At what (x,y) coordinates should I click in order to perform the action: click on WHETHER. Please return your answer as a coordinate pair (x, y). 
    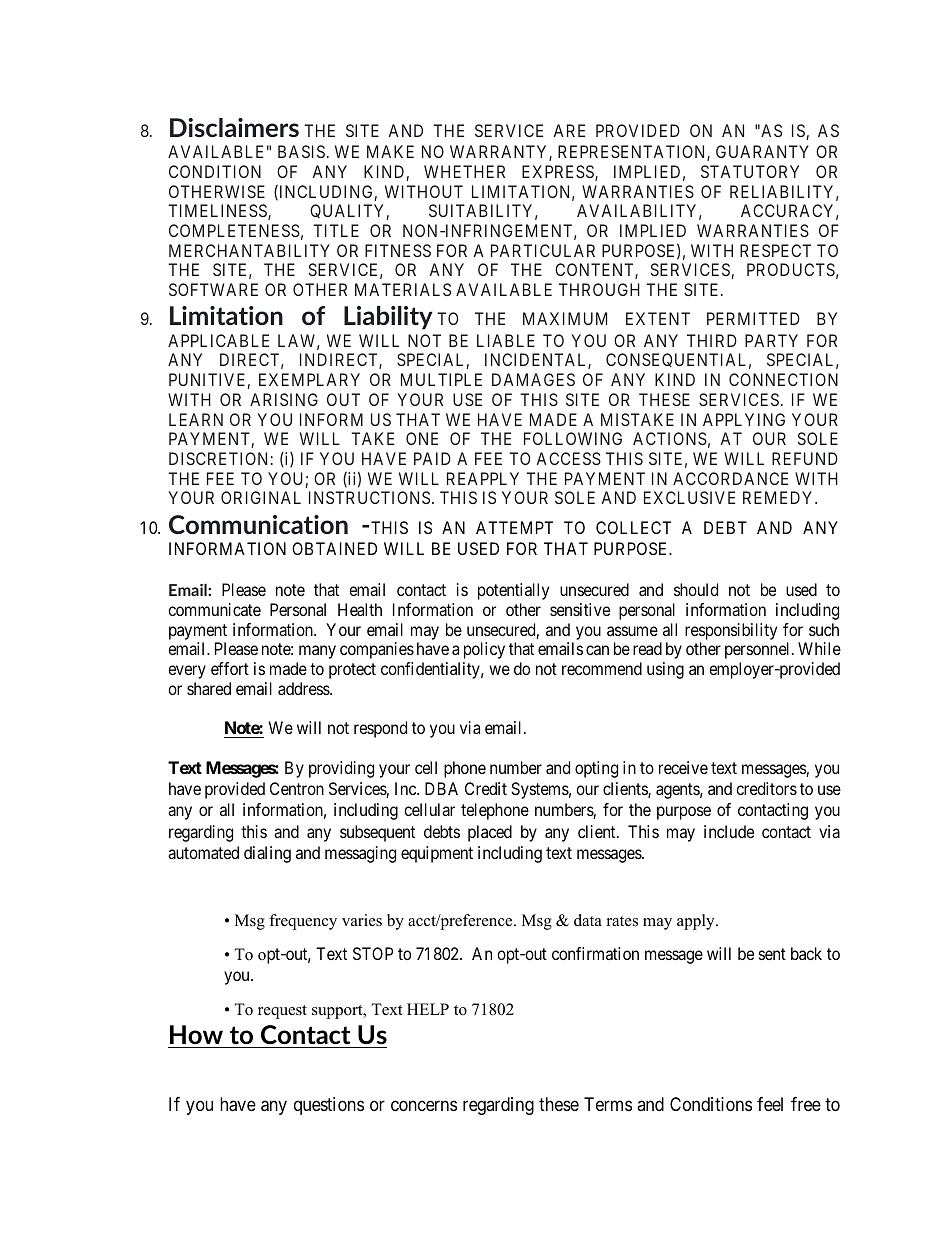
    Looking at the image, I should click on (464, 171).
